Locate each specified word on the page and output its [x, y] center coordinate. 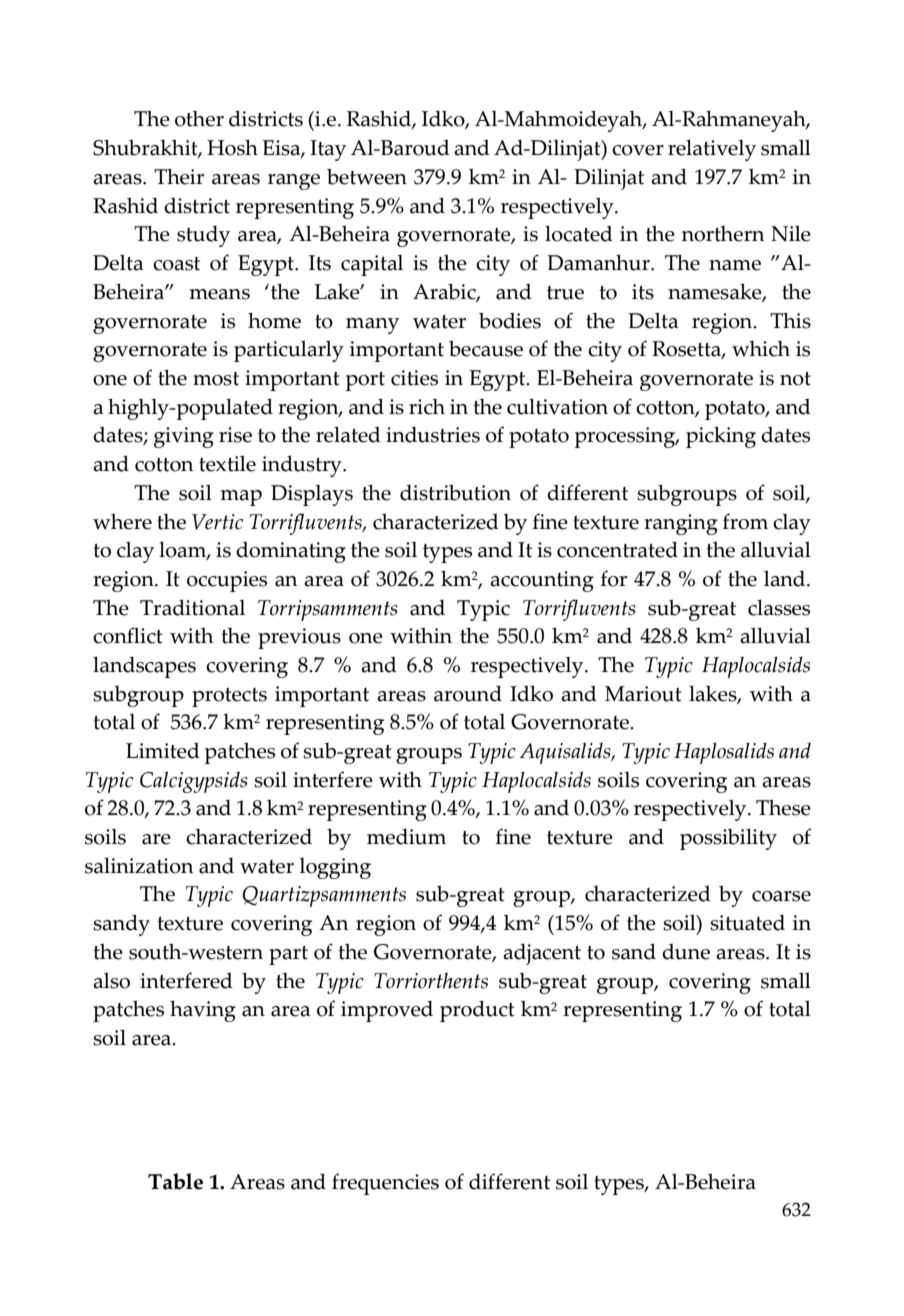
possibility [728, 839]
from [745, 521]
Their [179, 176]
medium [406, 837]
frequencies [385, 1184]
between [367, 176]
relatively [712, 150]
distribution [455, 492]
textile [227, 463]
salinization [139, 865]
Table [175, 1181]
